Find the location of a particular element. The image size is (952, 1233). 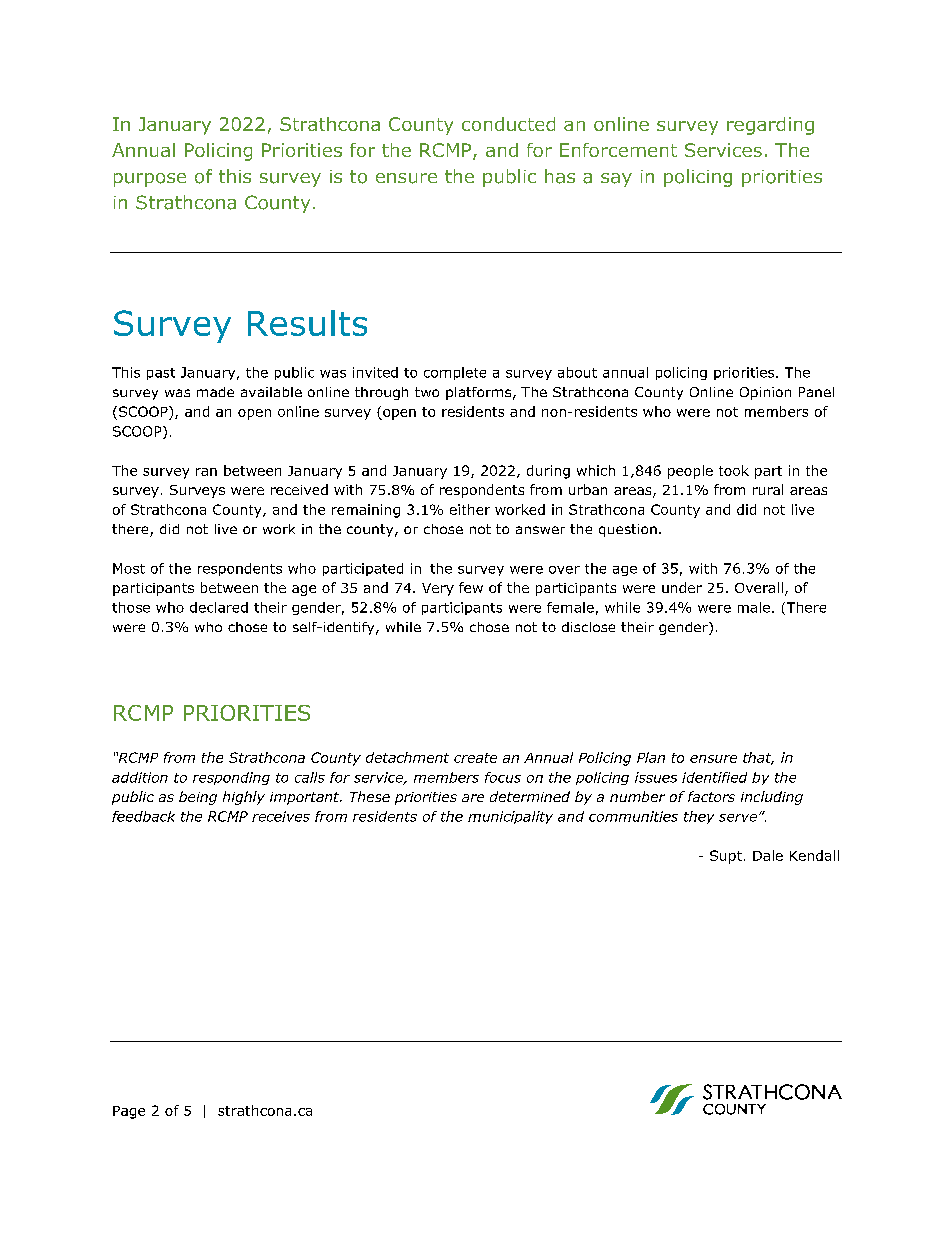

municipality is located at coordinates (510, 817).
